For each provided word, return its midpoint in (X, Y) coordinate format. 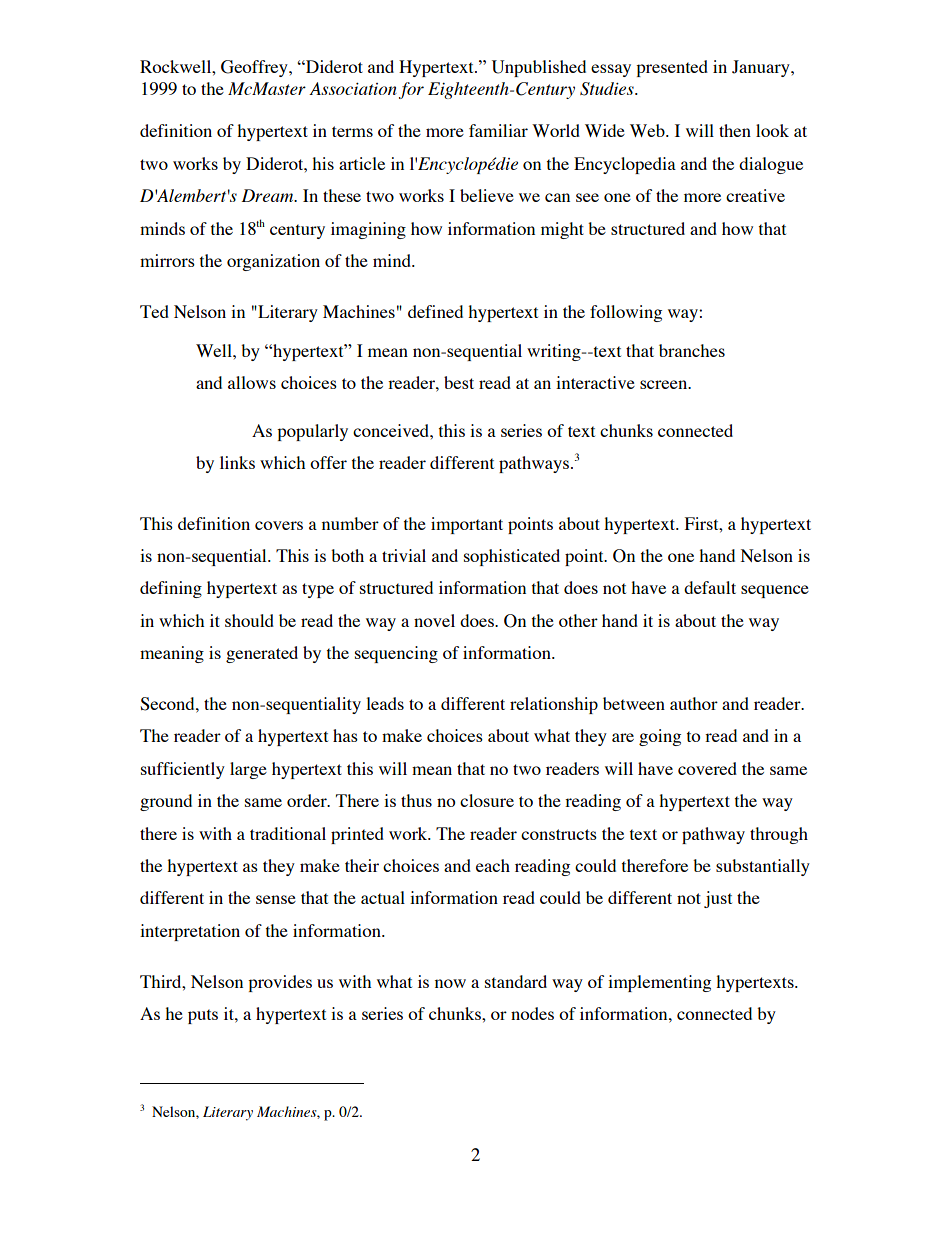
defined (435, 311)
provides (280, 983)
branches (692, 350)
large (248, 770)
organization (273, 262)
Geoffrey (255, 68)
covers (279, 525)
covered (707, 768)
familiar (498, 130)
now (450, 983)
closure (487, 800)
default (710, 587)
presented (672, 68)
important (467, 525)
